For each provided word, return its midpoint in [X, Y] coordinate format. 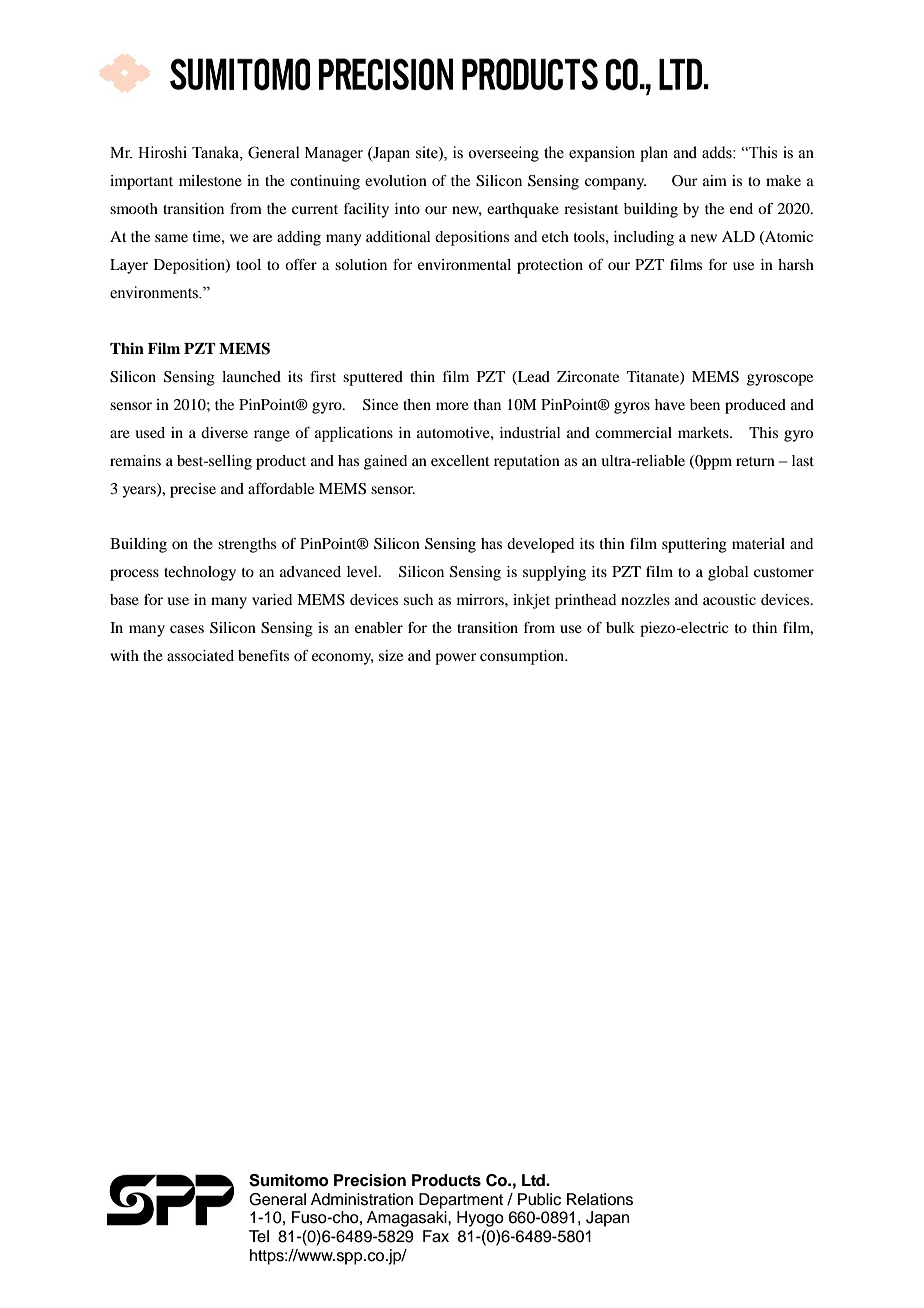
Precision [370, 1180]
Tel [259, 1236]
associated [200, 655]
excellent [460, 460]
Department [461, 1201]
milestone [210, 180]
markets [704, 432]
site [428, 153]
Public [539, 1199]
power [455, 659]
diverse [224, 432]
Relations [600, 1199]
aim [715, 180]
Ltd [534, 1180]
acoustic [729, 599]
